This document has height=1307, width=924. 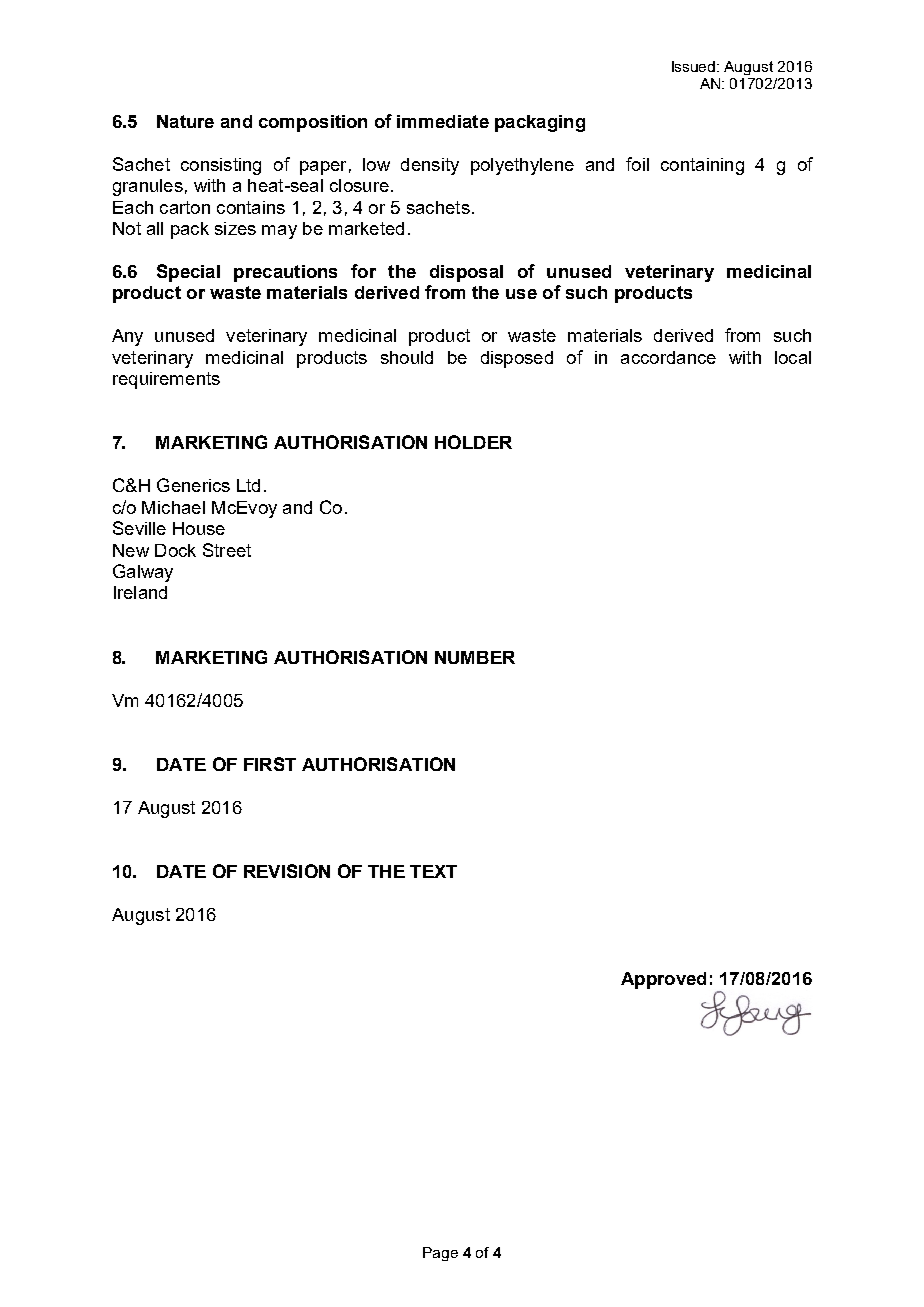 I want to click on accordance, so click(x=668, y=357).
